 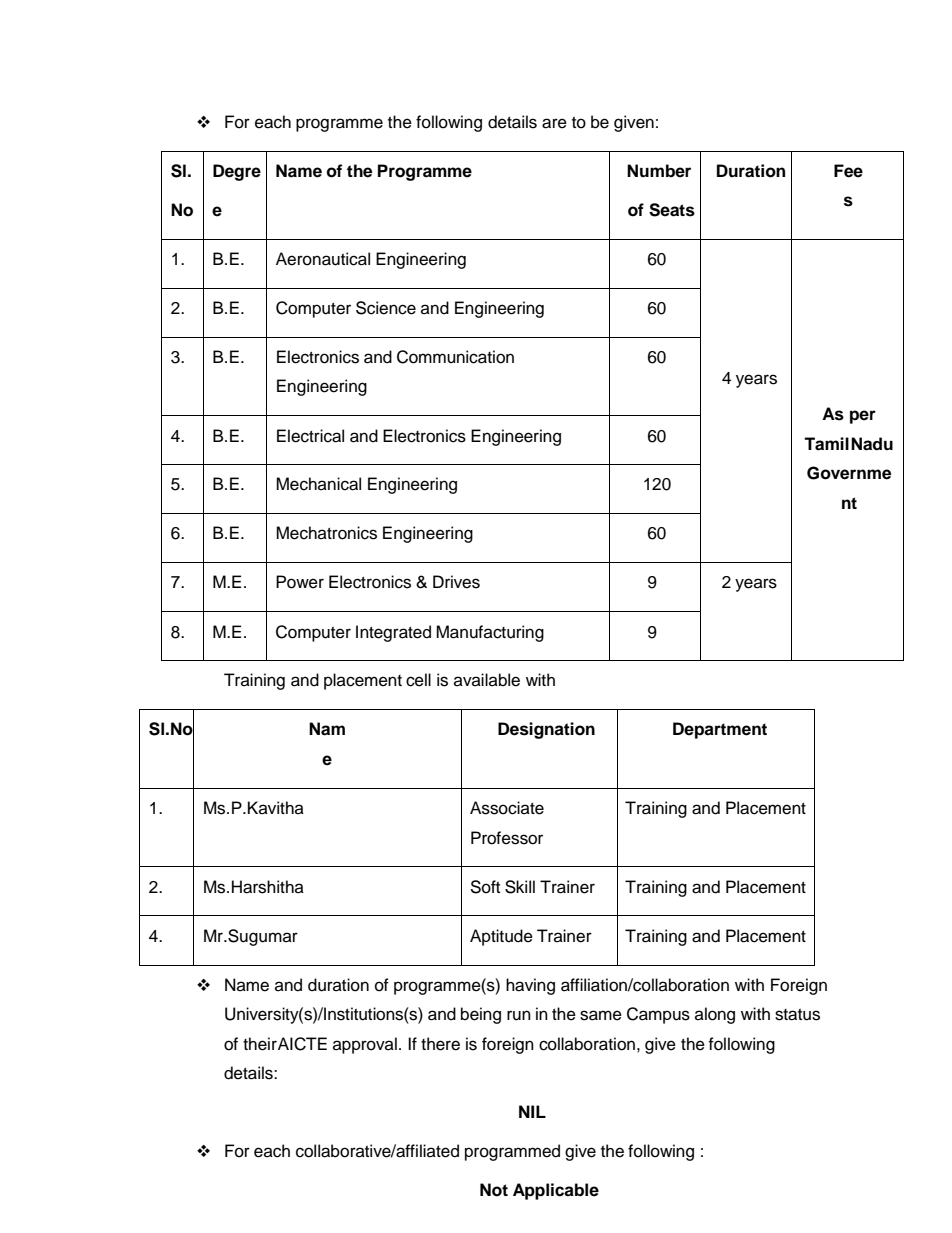 What do you see at coordinates (797, 1015) in the image?
I see `status` at bounding box center [797, 1015].
